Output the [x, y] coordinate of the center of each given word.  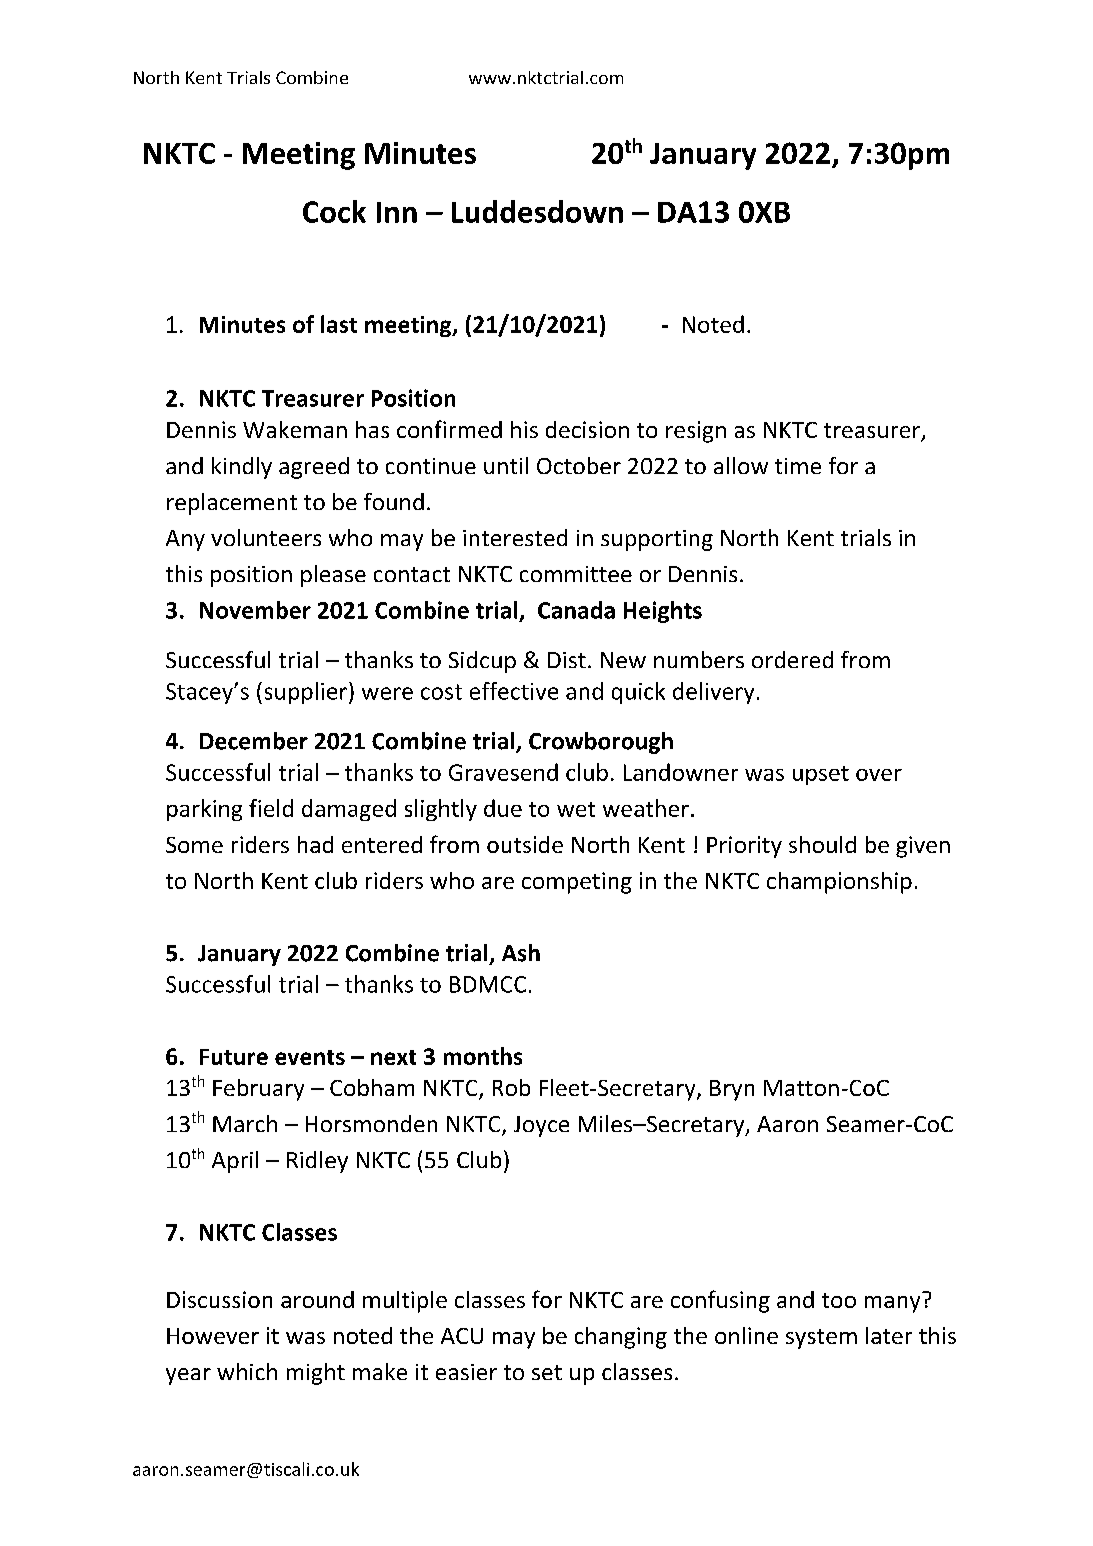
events [310, 1057]
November [255, 610]
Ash [521, 953]
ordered [792, 659]
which [247, 1371]
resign [696, 432]
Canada [576, 610]
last [339, 324]
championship [839, 883]
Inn [397, 212]
